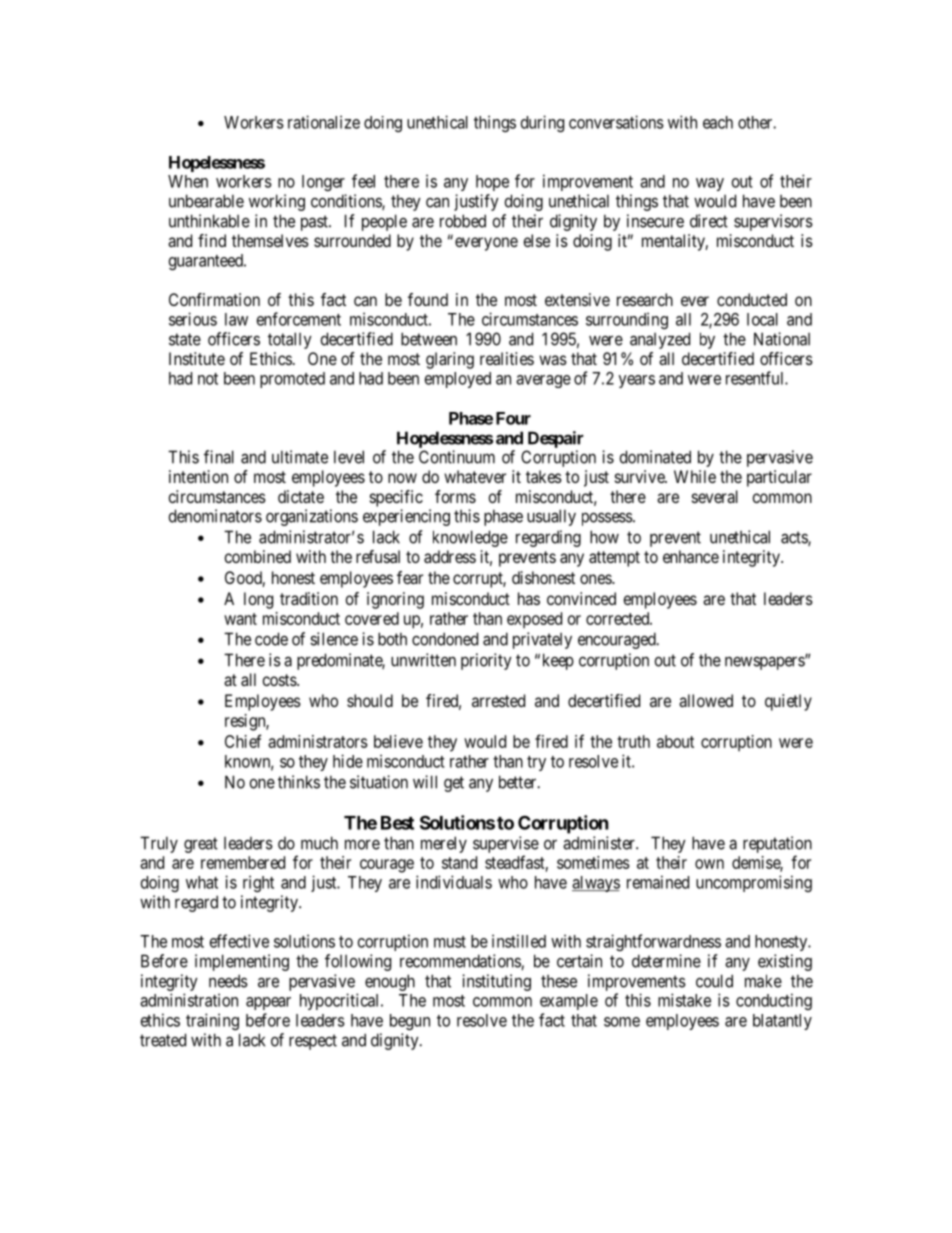 The width and height of the screenshot is (952, 1233). Describe the element at coordinates (219, 457) in the screenshot. I see `final` at that location.
